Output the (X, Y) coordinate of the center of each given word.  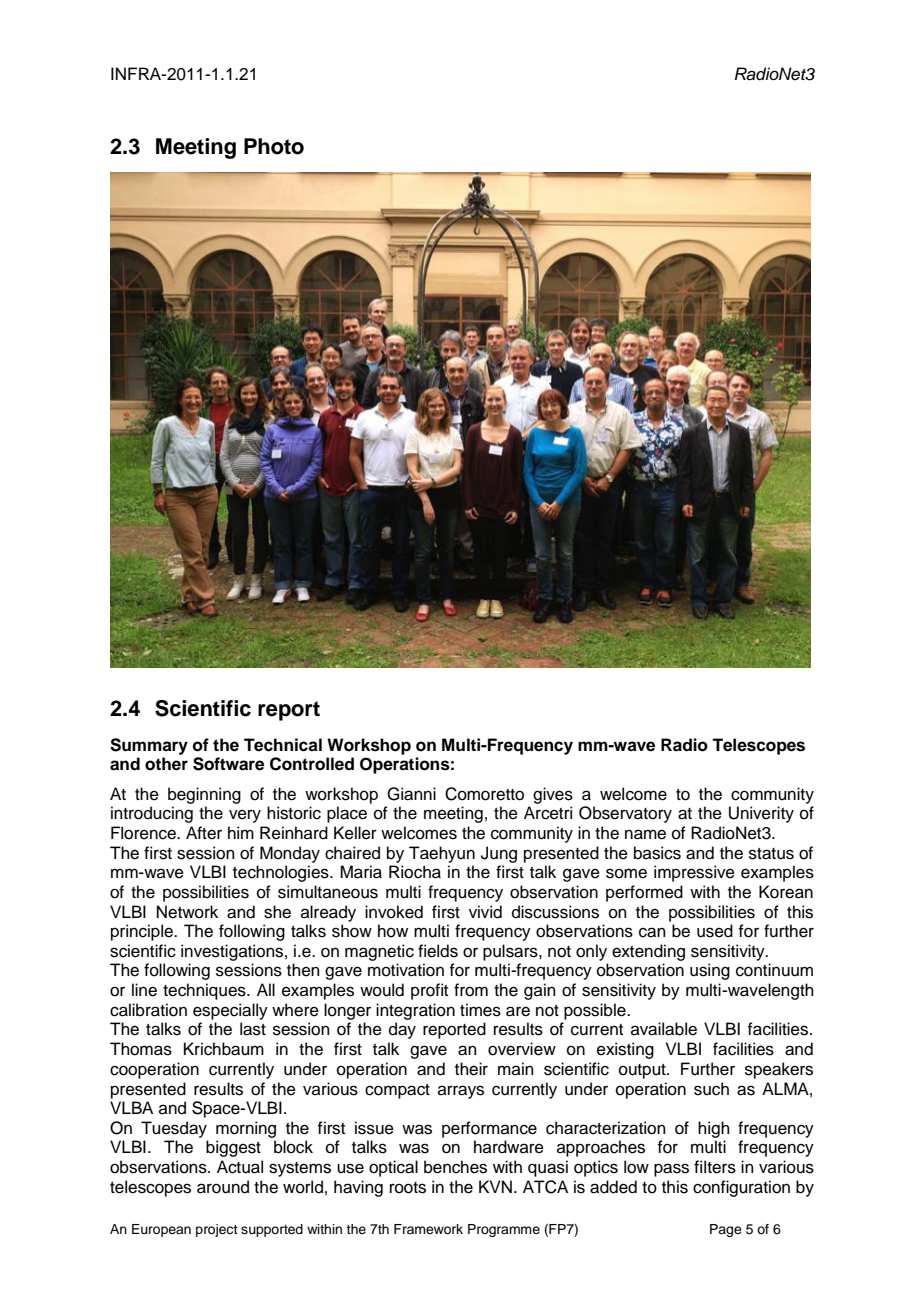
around (223, 1187)
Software (228, 764)
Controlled (312, 764)
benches (455, 1167)
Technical (283, 745)
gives (553, 795)
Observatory (625, 814)
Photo (274, 146)
